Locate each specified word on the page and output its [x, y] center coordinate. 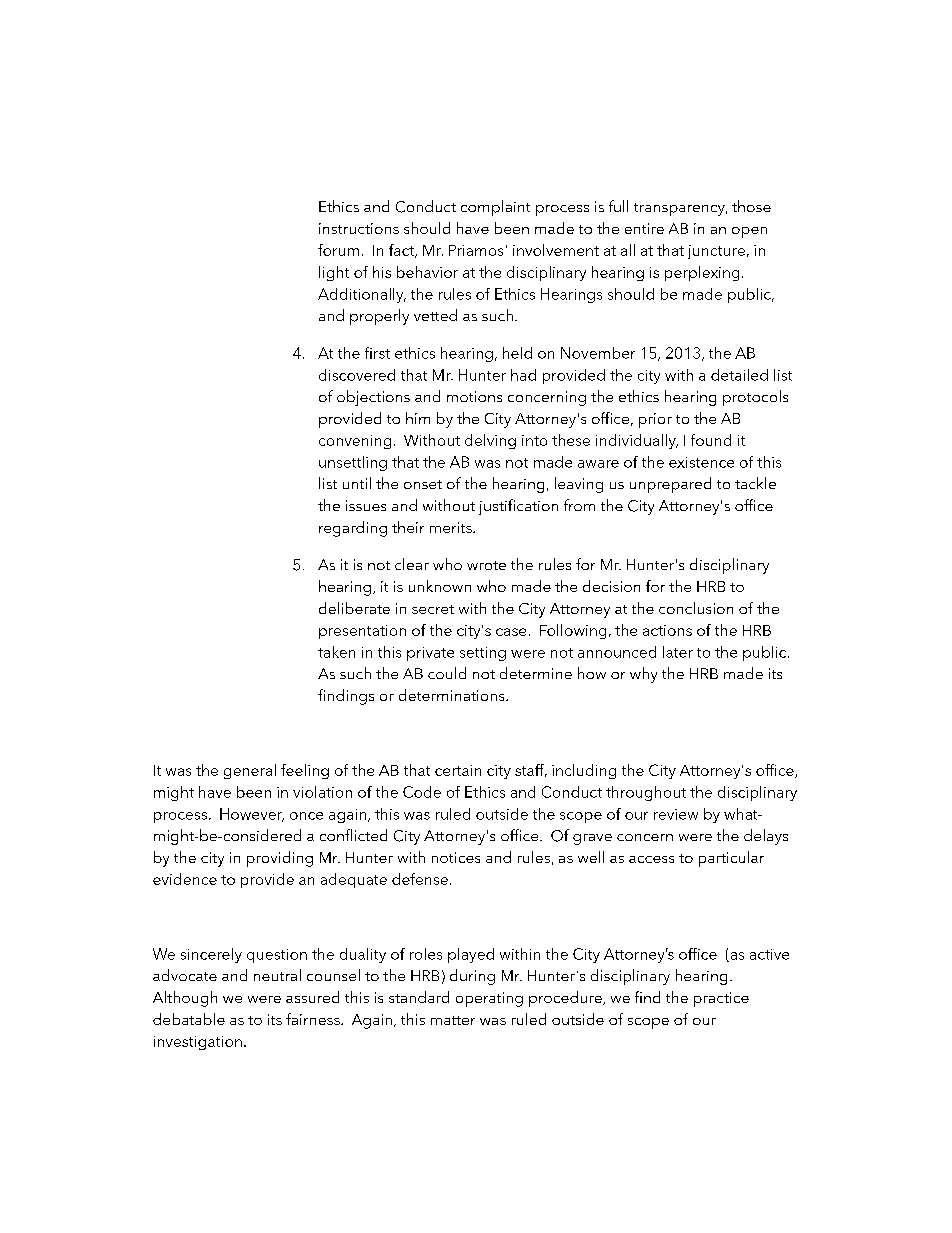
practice [721, 999]
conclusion [696, 608]
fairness [314, 1019]
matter [453, 1020]
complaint [495, 208]
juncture [716, 252]
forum [338, 250]
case [511, 632]
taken [336, 652]
